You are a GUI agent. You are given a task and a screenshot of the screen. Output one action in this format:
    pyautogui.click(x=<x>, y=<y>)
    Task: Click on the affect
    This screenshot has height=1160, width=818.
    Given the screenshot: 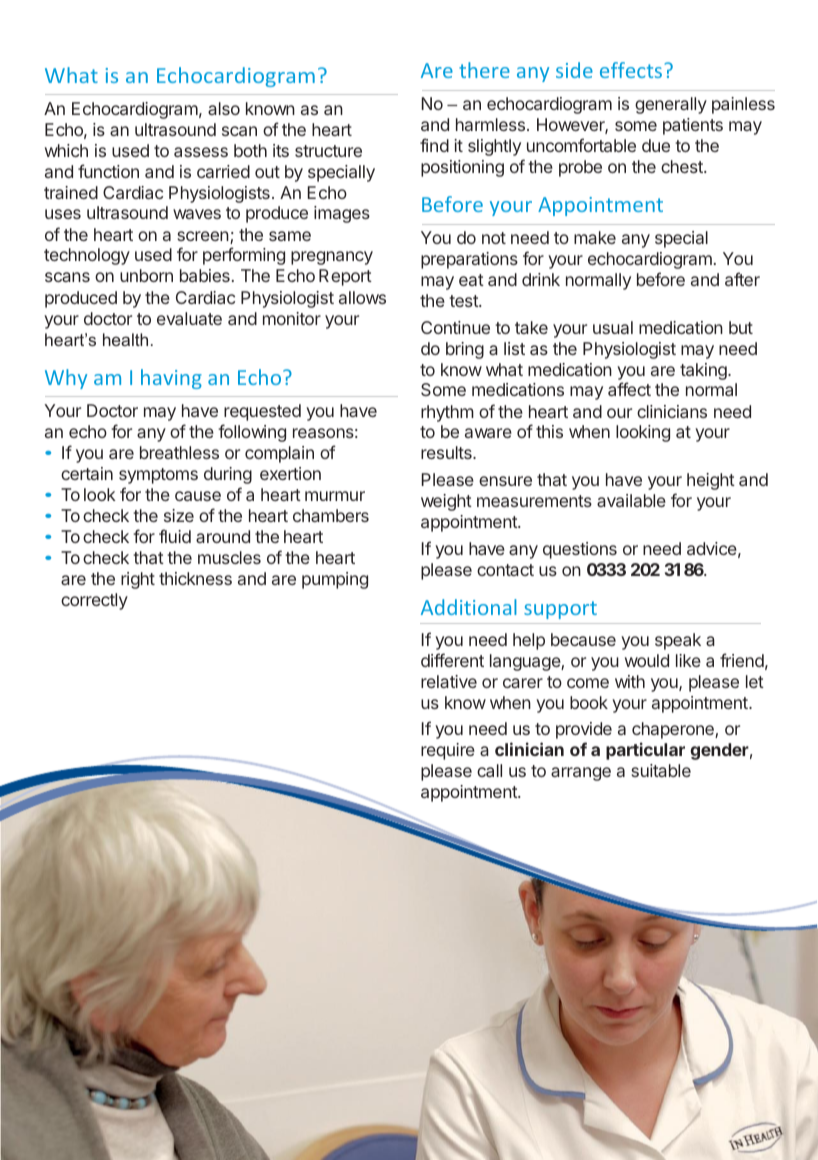 What is the action you would take?
    pyautogui.click(x=629, y=389)
